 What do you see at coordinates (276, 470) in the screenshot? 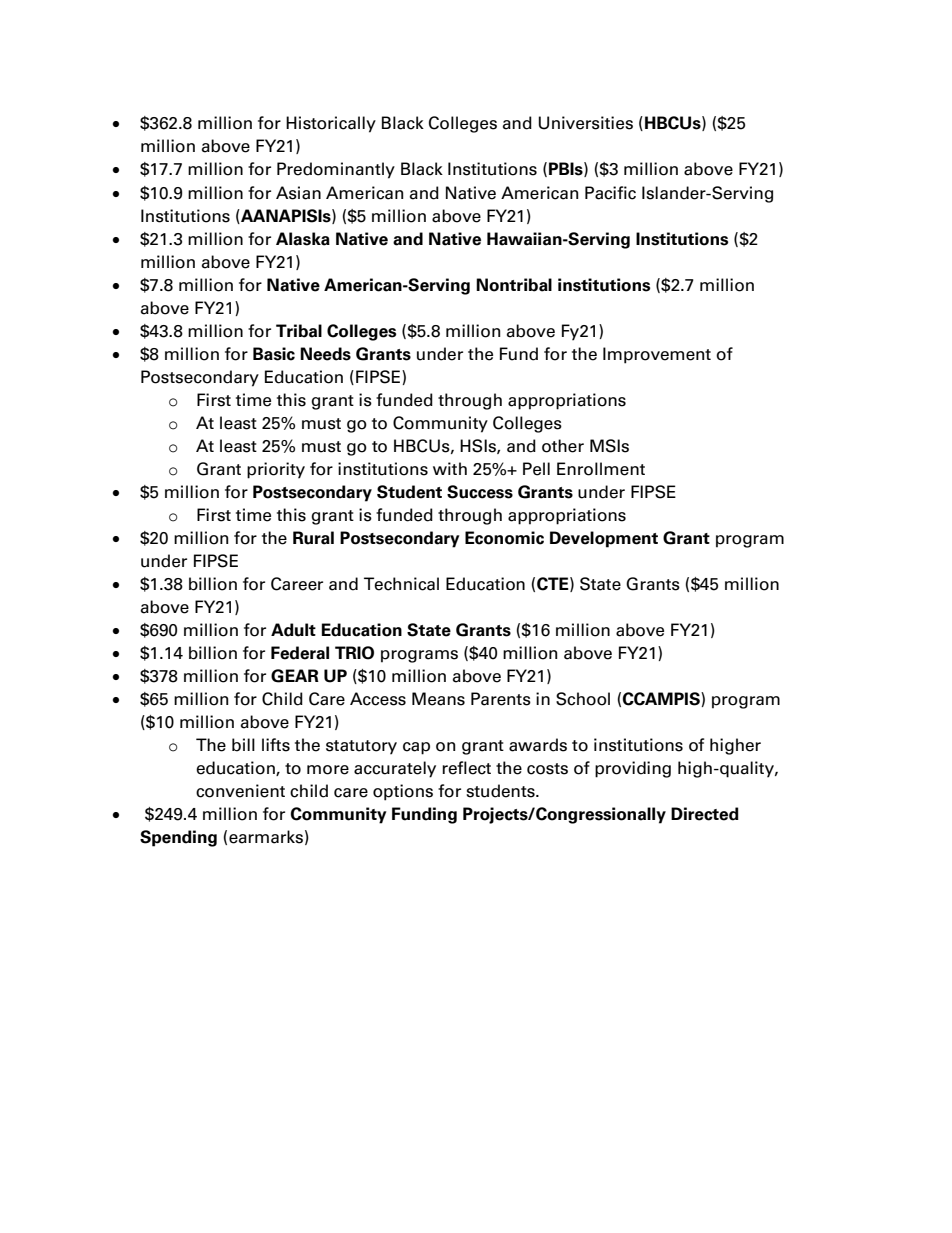
I see `priority` at bounding box center [276, 470].
